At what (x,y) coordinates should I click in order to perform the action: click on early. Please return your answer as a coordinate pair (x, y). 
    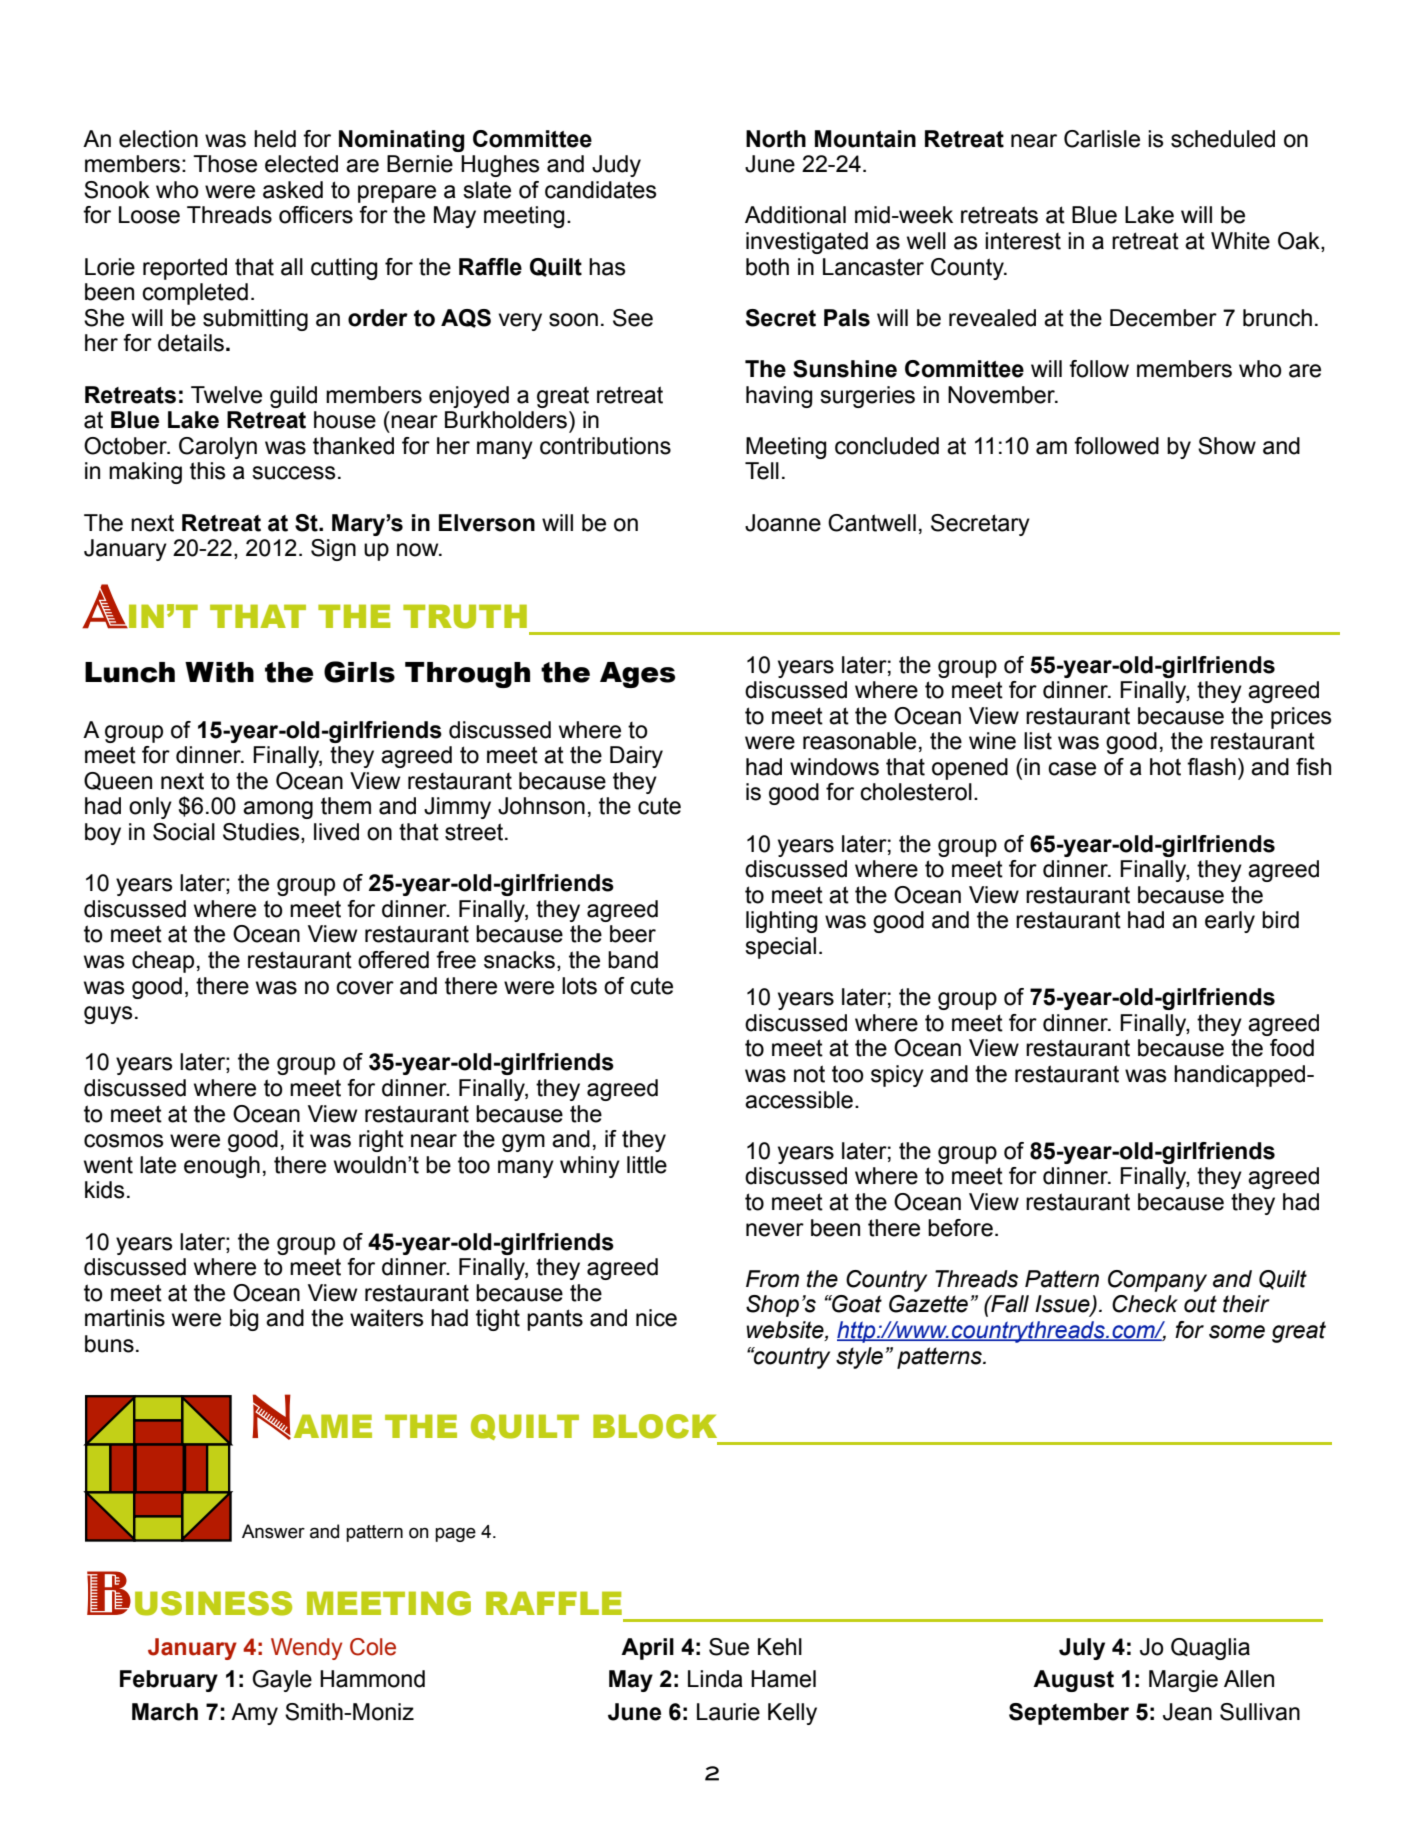
    Looking at the image, I should click on (1230, 922).
